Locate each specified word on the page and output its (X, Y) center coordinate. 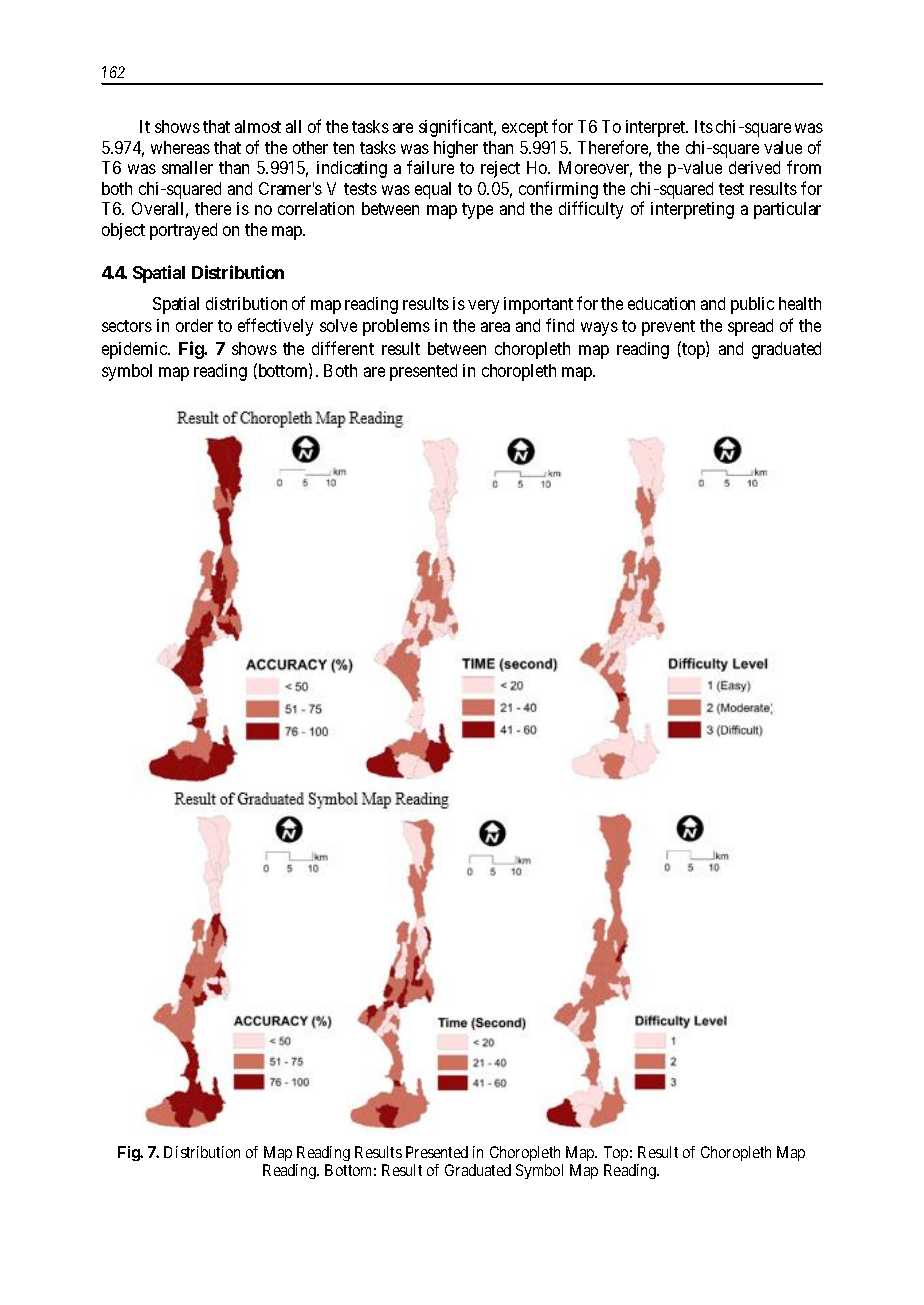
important (538, 305)
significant (457, 128)
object (123, 231)
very (483, 307)
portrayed (183, 231)
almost (258, 126)
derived (754, 167)
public (752, 305)
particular (787, 210)
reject (500, 169)
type (477, 211)
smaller (187, 167)
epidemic (135, 350)
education (661, 303)
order (194, 325)
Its (704, 126)
